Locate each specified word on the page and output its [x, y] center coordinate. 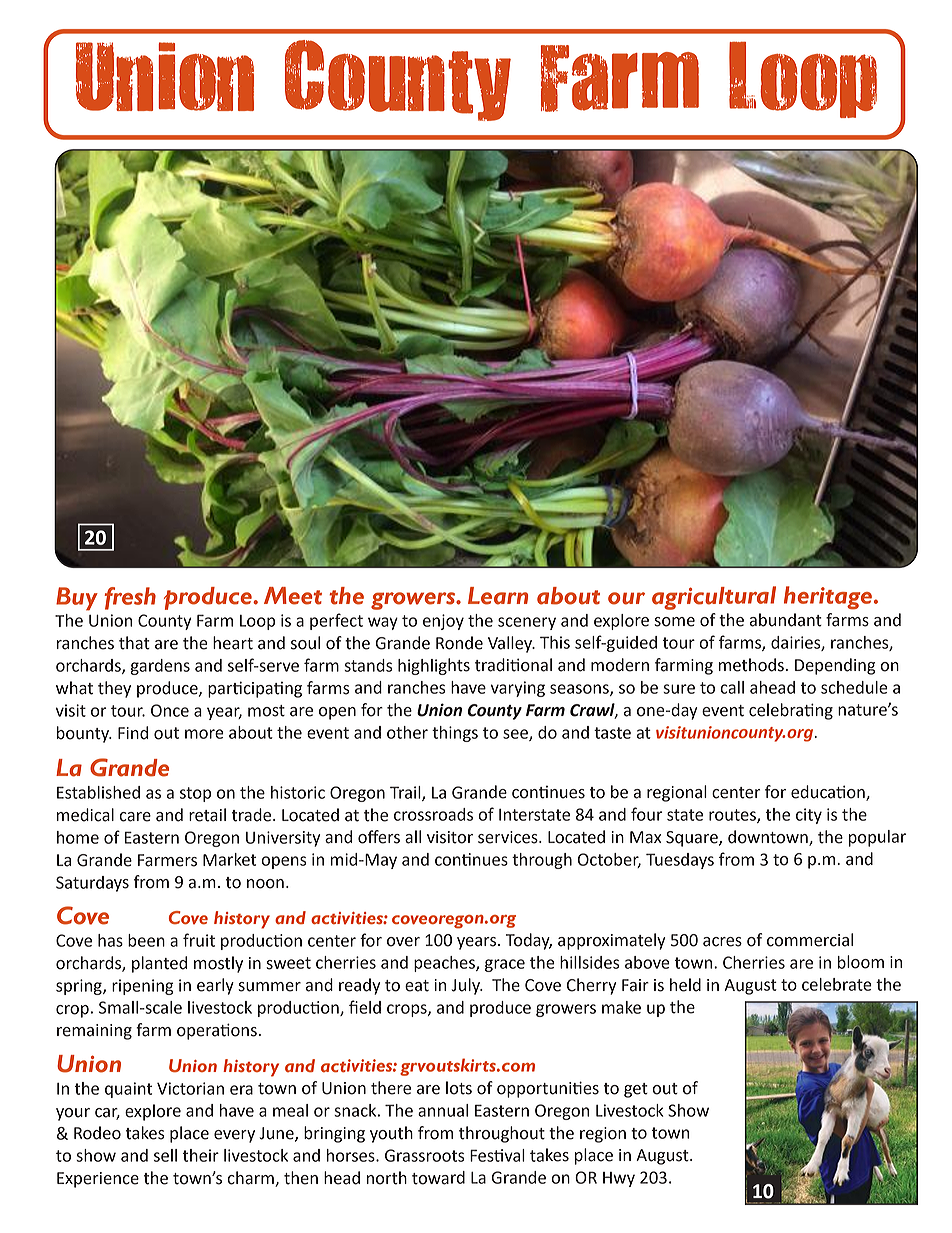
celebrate [837, 984]
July [466, 986]
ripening [143, 987]
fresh [130, 598]
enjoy [443, 622]
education [829, 793]
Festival [497, 1155]
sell [165, 1155]
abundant [786, 620]
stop [195, 794]
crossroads [433, 814]
